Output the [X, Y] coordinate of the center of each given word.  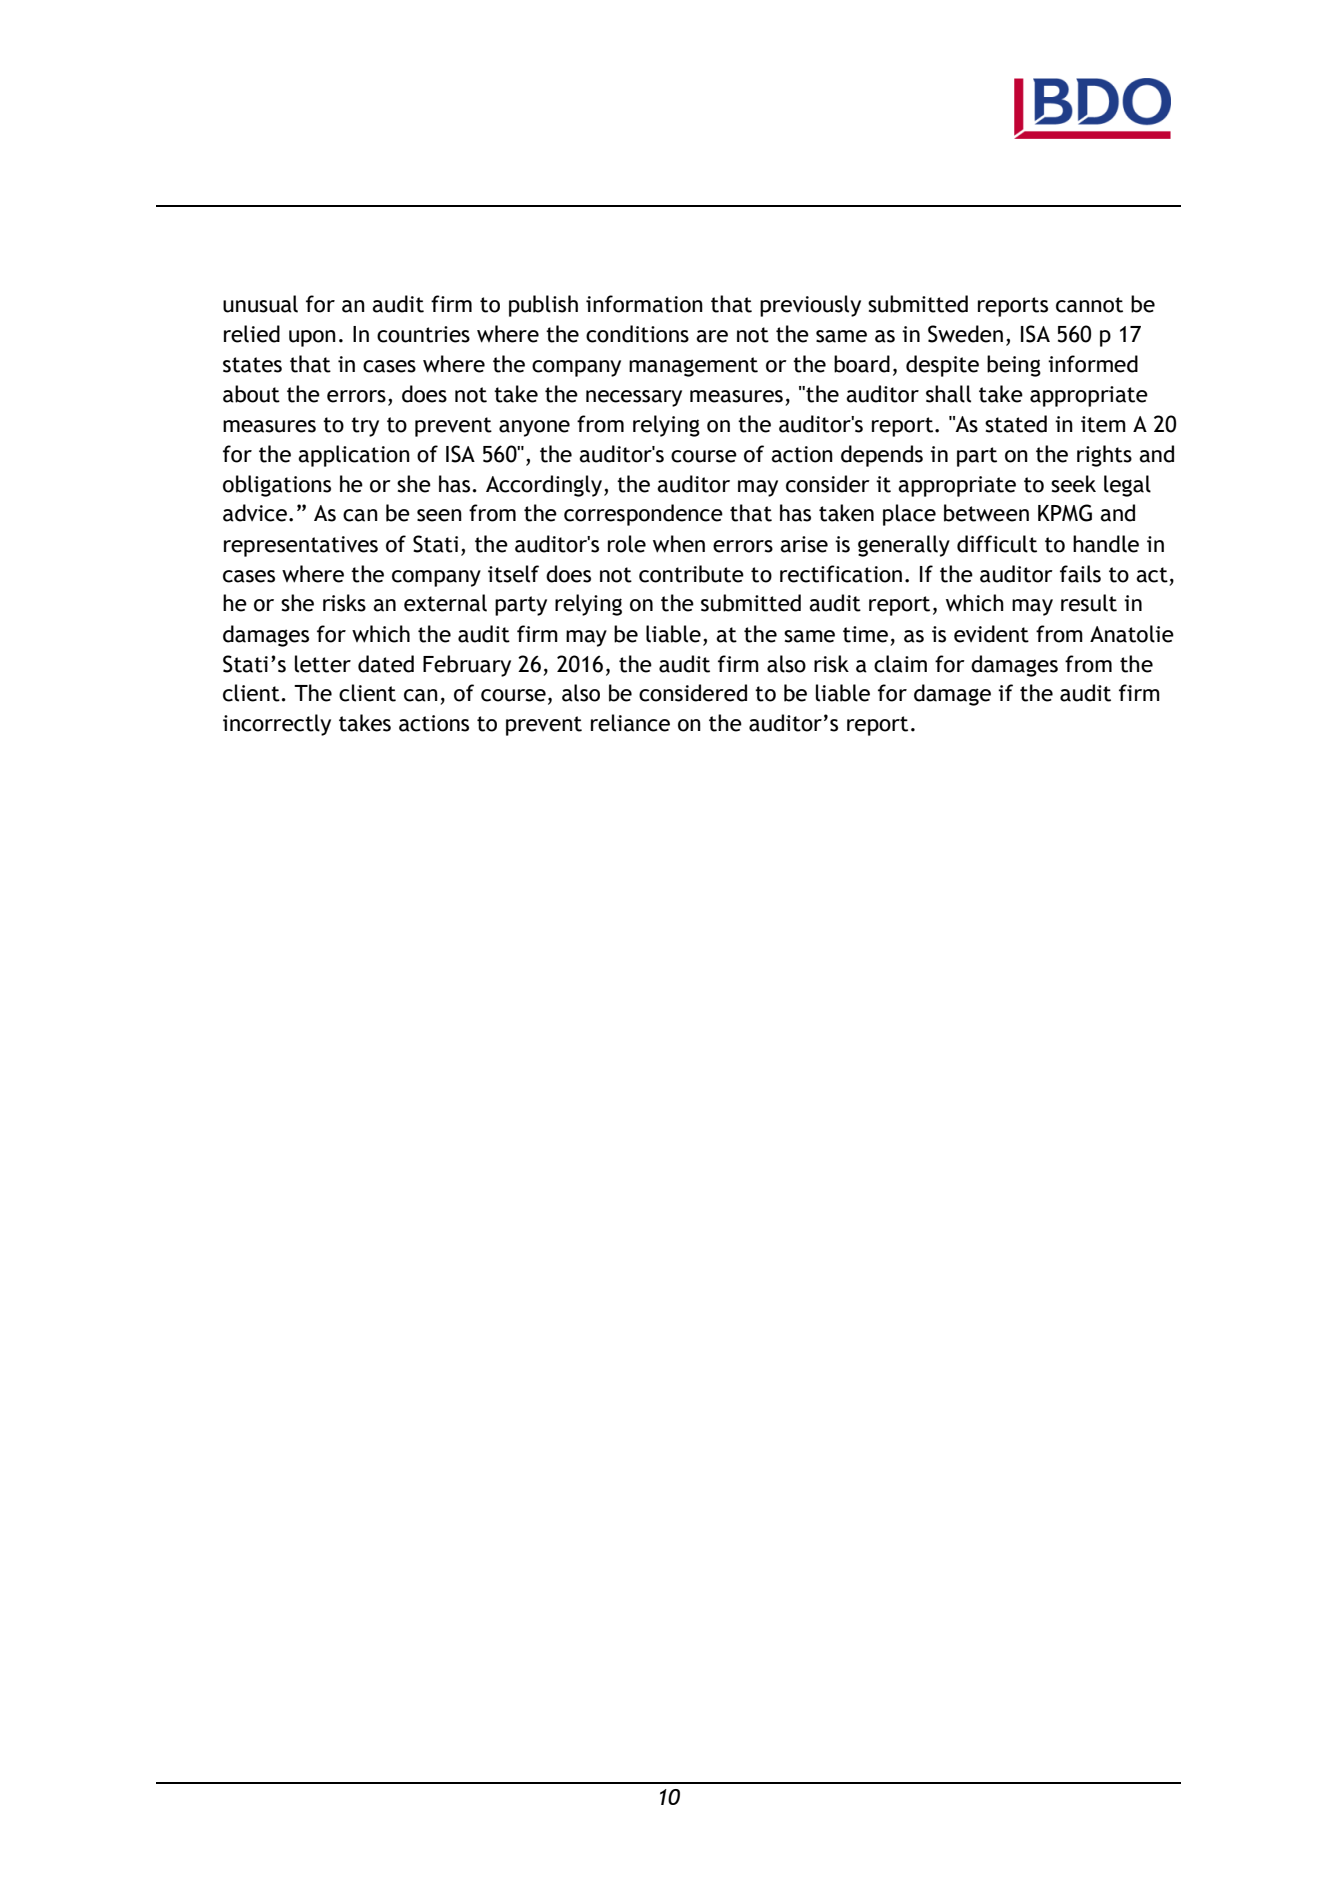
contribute [691, 574]
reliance [630, 723]
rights [1104, 456]
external [445, 603]
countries [423, 334]
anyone [534, 428]
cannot [1089, 305]
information [644, 304]
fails [1080, 574]
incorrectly [277, 725]
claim [900, 664]
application [354, 456]
